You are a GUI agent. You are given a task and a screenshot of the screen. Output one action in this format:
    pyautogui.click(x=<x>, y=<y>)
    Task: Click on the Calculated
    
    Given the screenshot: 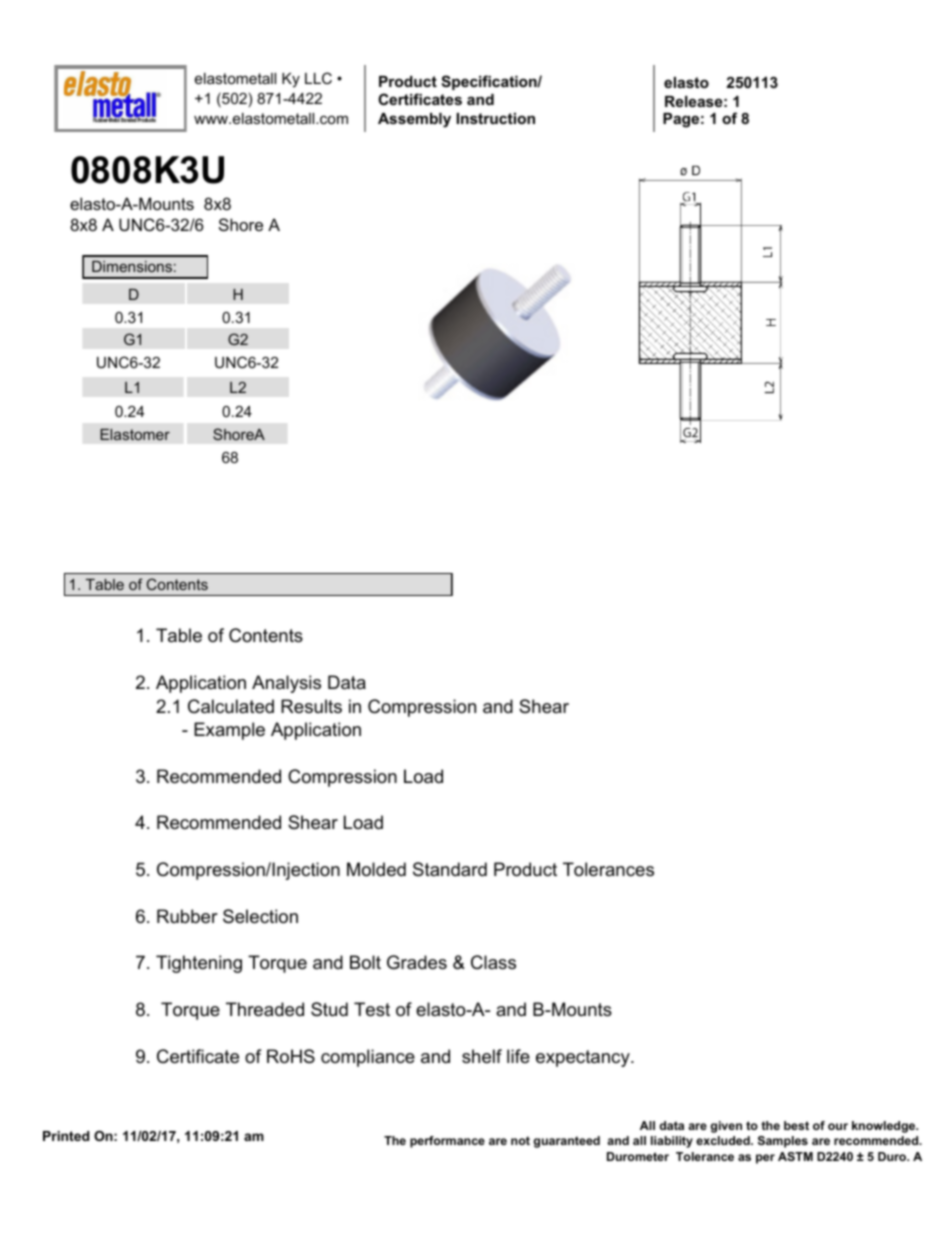 What is the action you would take?
    pyautogui.click(x=231, y=706)
